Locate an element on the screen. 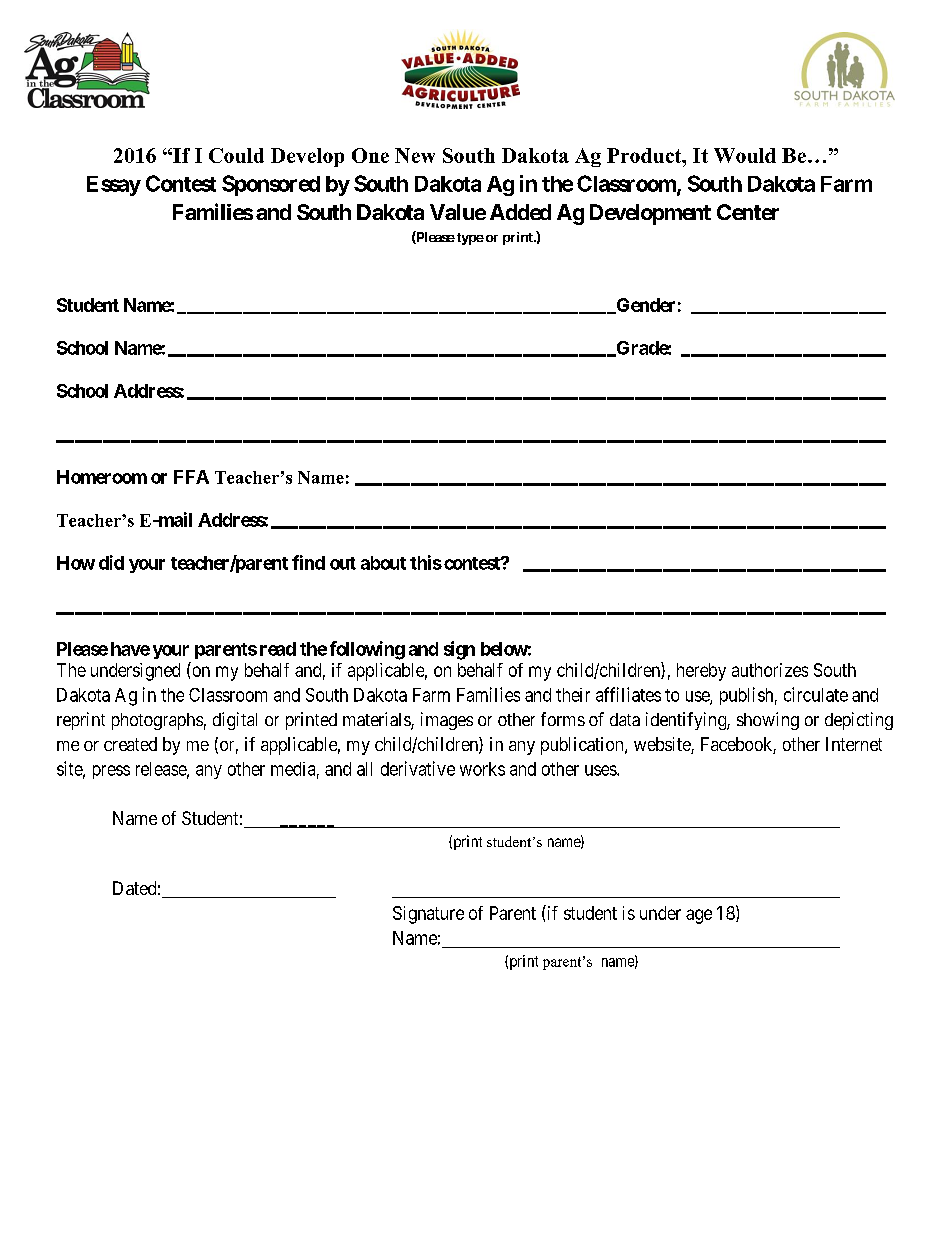 The image size is (952, 1233). works is located at coordinates (482, 769).
